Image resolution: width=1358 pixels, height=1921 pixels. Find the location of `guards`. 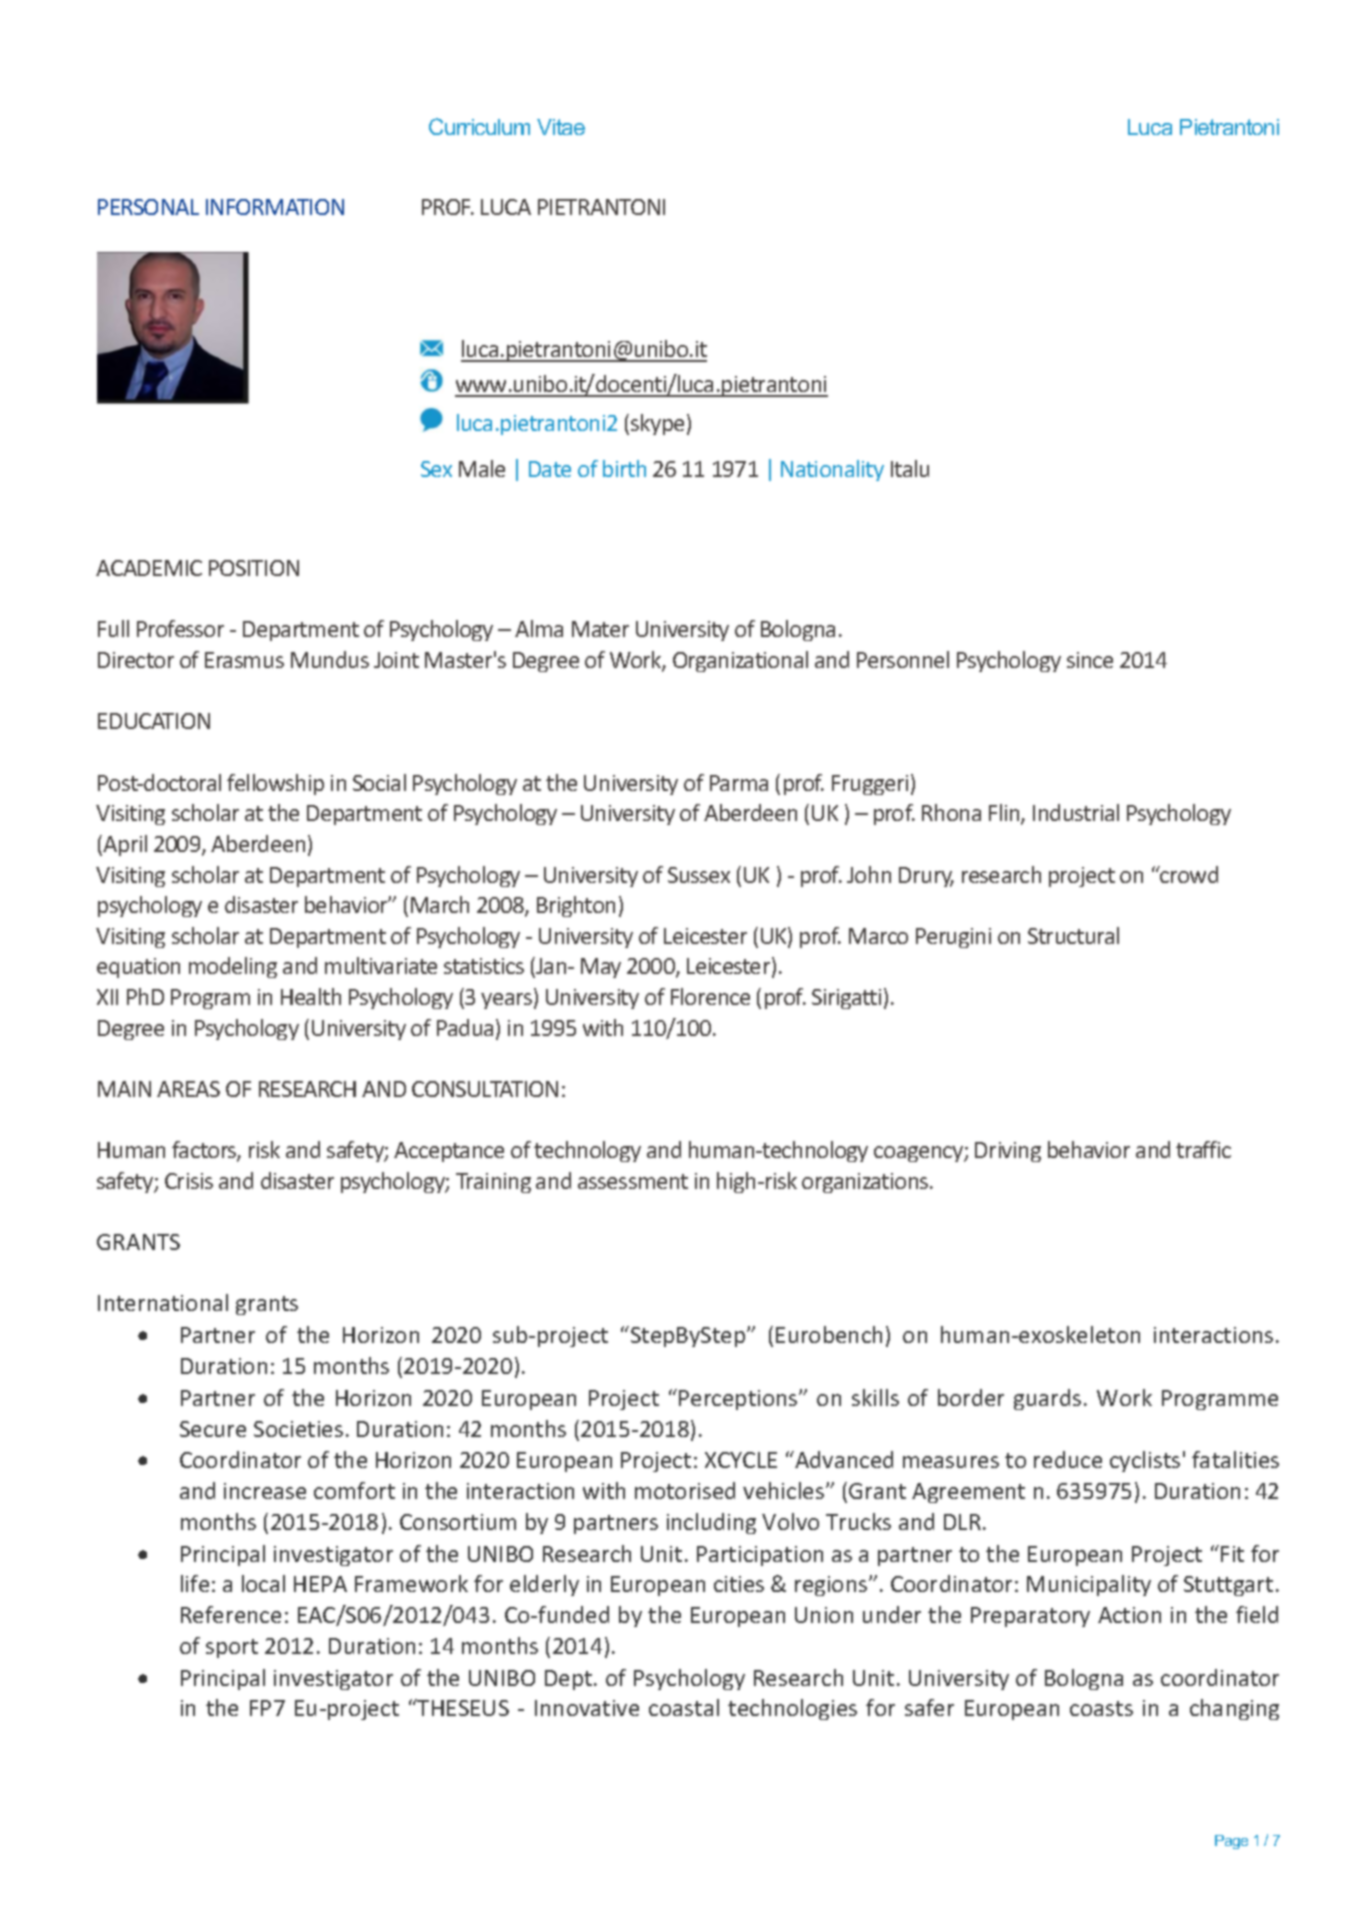

guards is located at coordinates (1047, 1399).
